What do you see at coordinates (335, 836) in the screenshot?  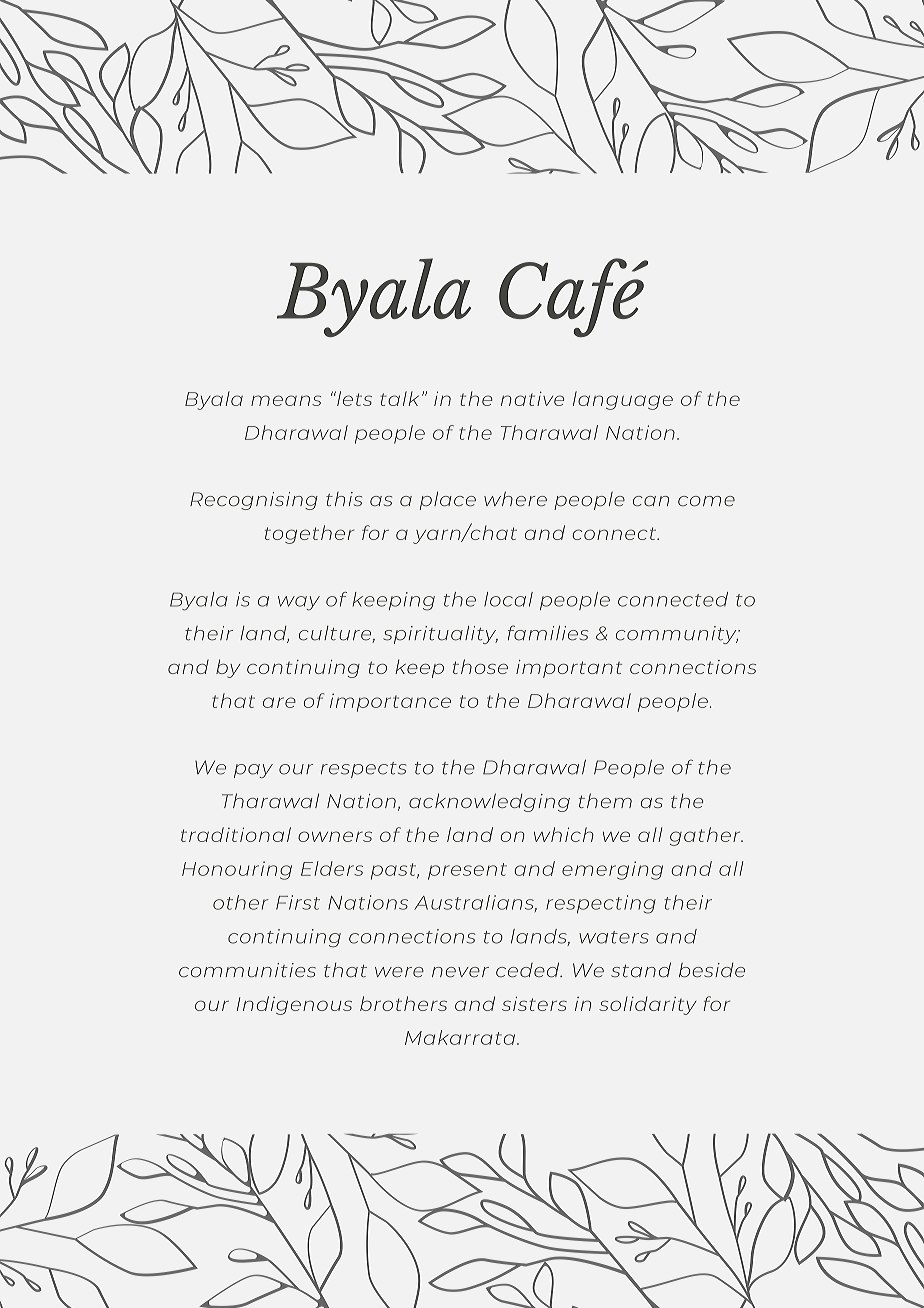 I see `owners` at bounding box center [335, 836].
